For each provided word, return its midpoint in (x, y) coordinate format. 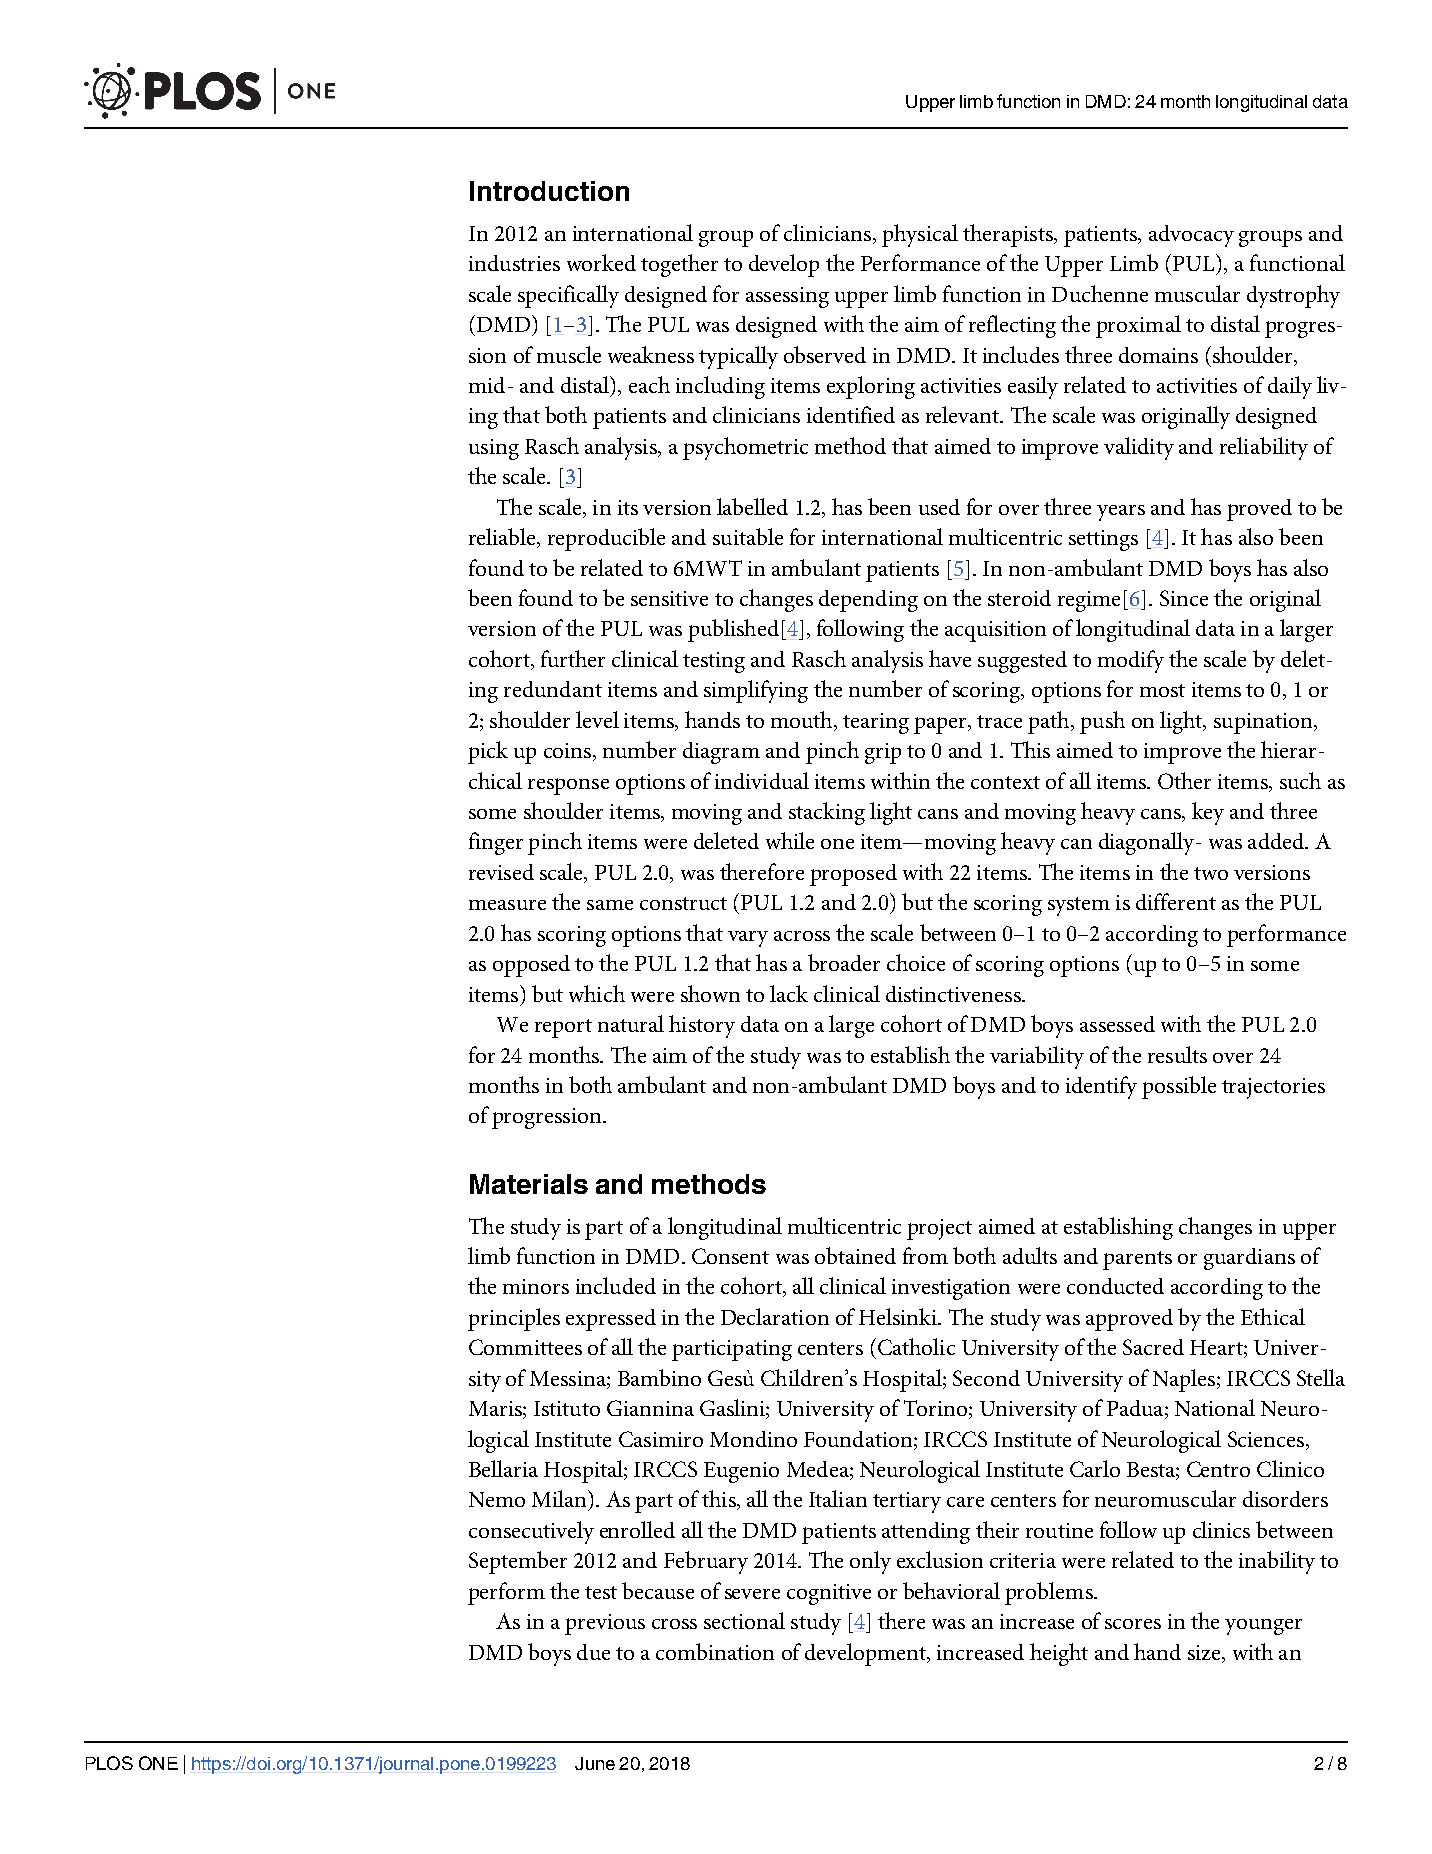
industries (514, 263)
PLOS (109, 1763)
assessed (1117, 1024)
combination (715, 1651)
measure (507, 905)
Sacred (1153, 1347)
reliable (503, 538)
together (679, 265)
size (1205, 1652)
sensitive (669, 598)
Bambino (659, 1377)
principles (514, 1319)
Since (1184, 598)
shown (710, 993)
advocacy (1191, 236)
